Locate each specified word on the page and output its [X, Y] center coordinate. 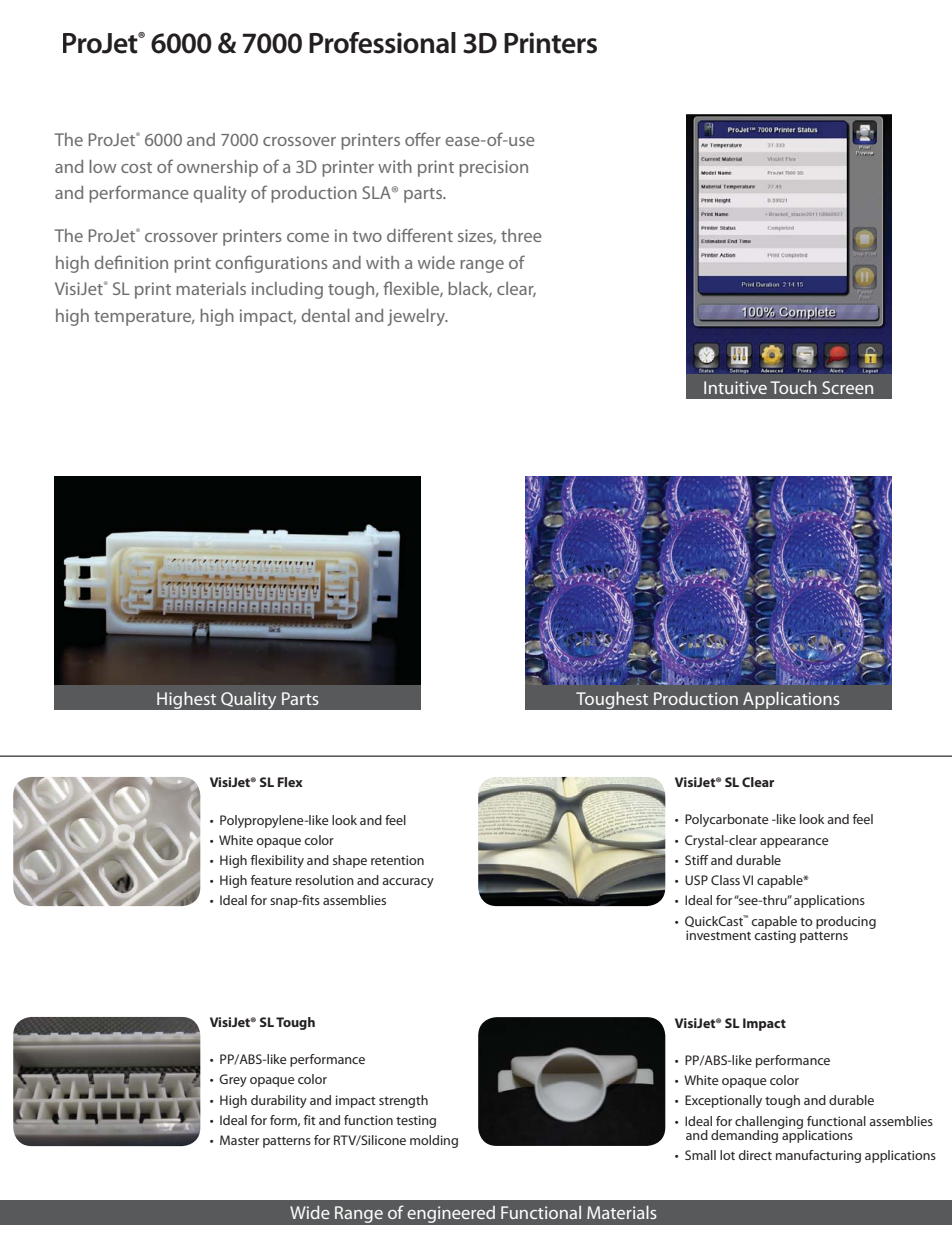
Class [725, 880]
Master [239, 1140]
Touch [793, 387]
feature [271, 880]
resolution [325, 880]
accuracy [408, 883]
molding [434, 1141]
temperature [144, 318]
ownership [217, 168]
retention [397, 860]
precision [493, 168]
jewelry [417, 317]
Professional [382, 43]
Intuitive [735, 387]
